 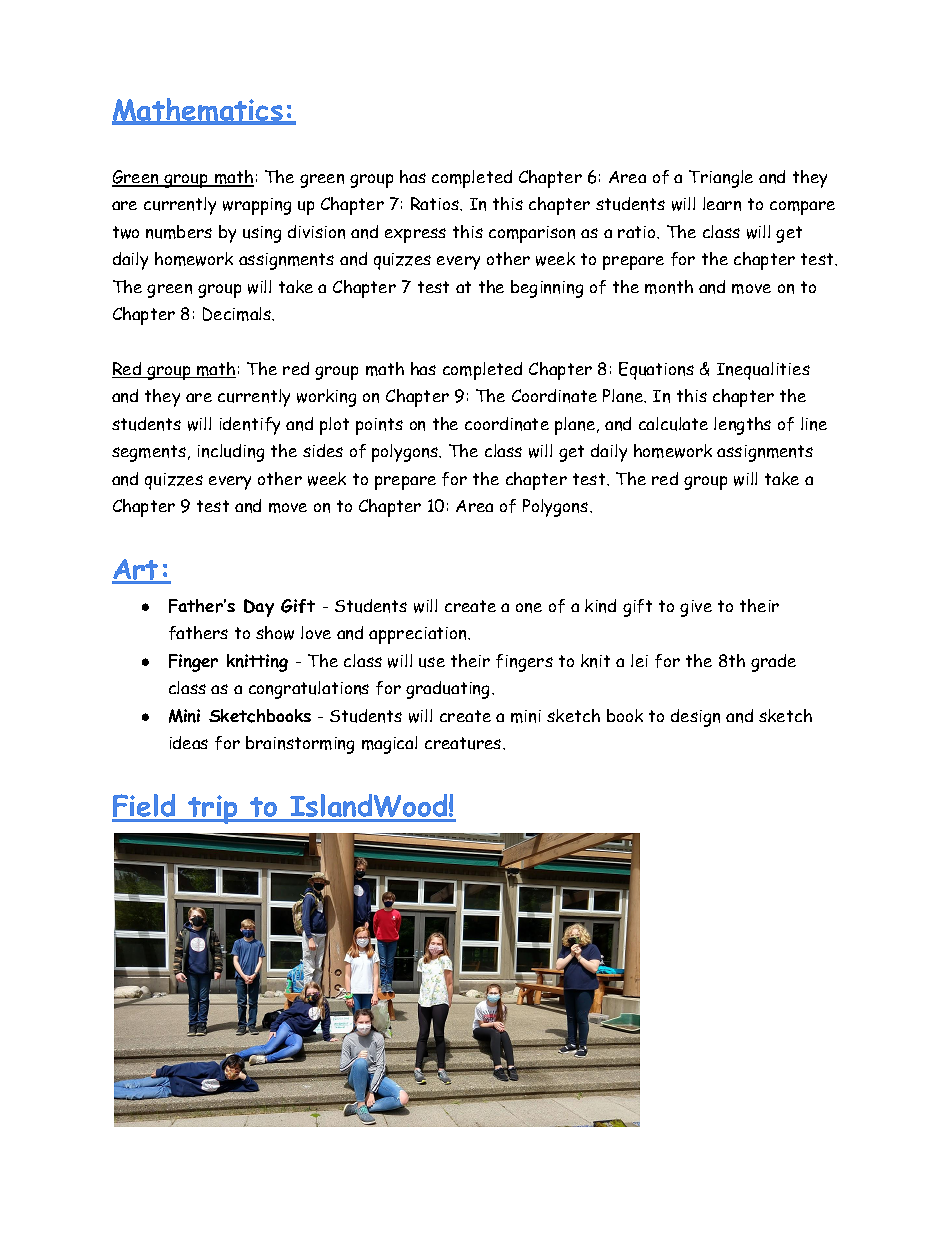 What do you see at coordinates (742, 426) in the page?
I see `lengths` at bounding box center [742, 426].
